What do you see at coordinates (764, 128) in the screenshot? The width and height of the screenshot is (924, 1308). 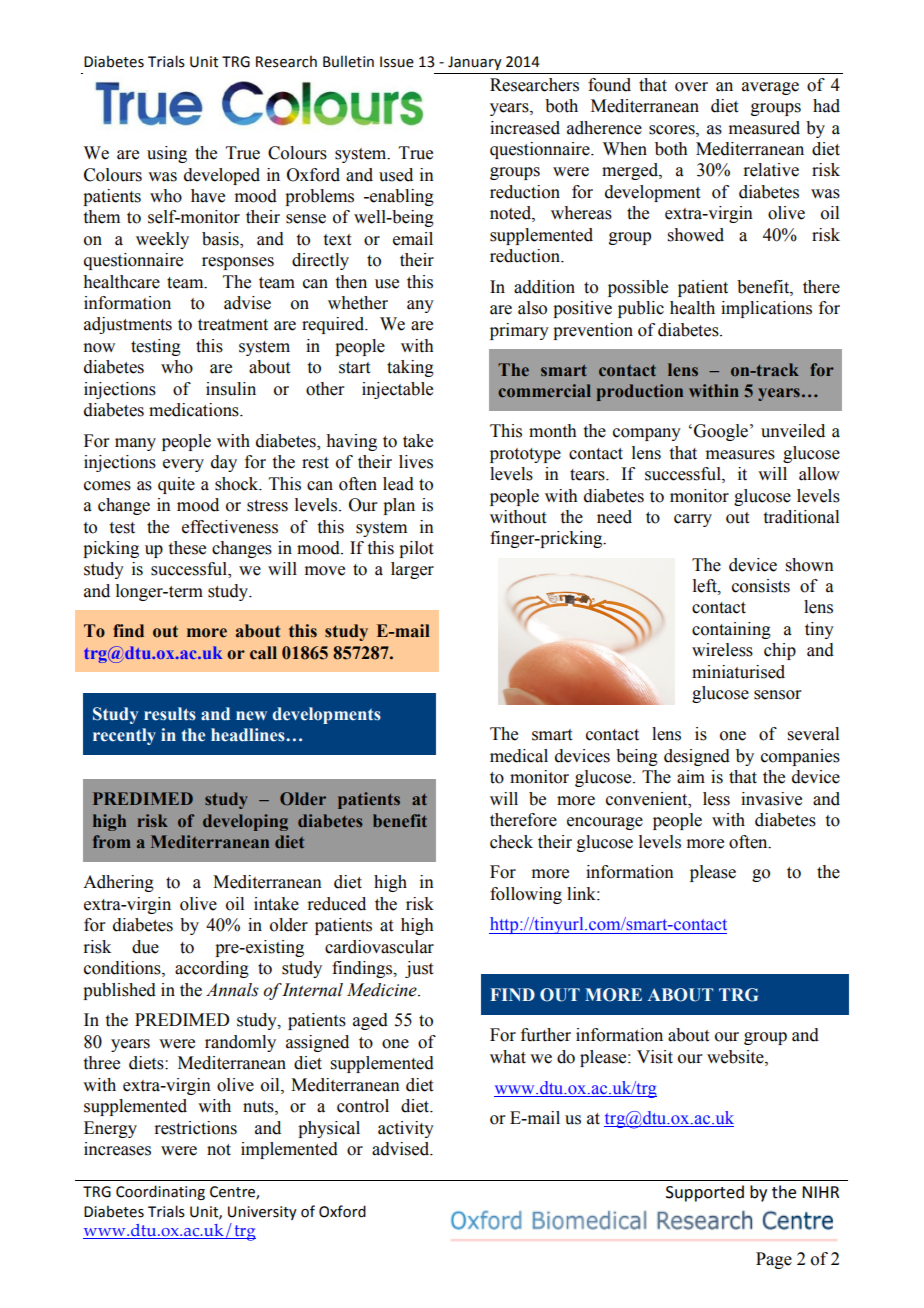 I see `measured` at bounding box center [764, 128].
